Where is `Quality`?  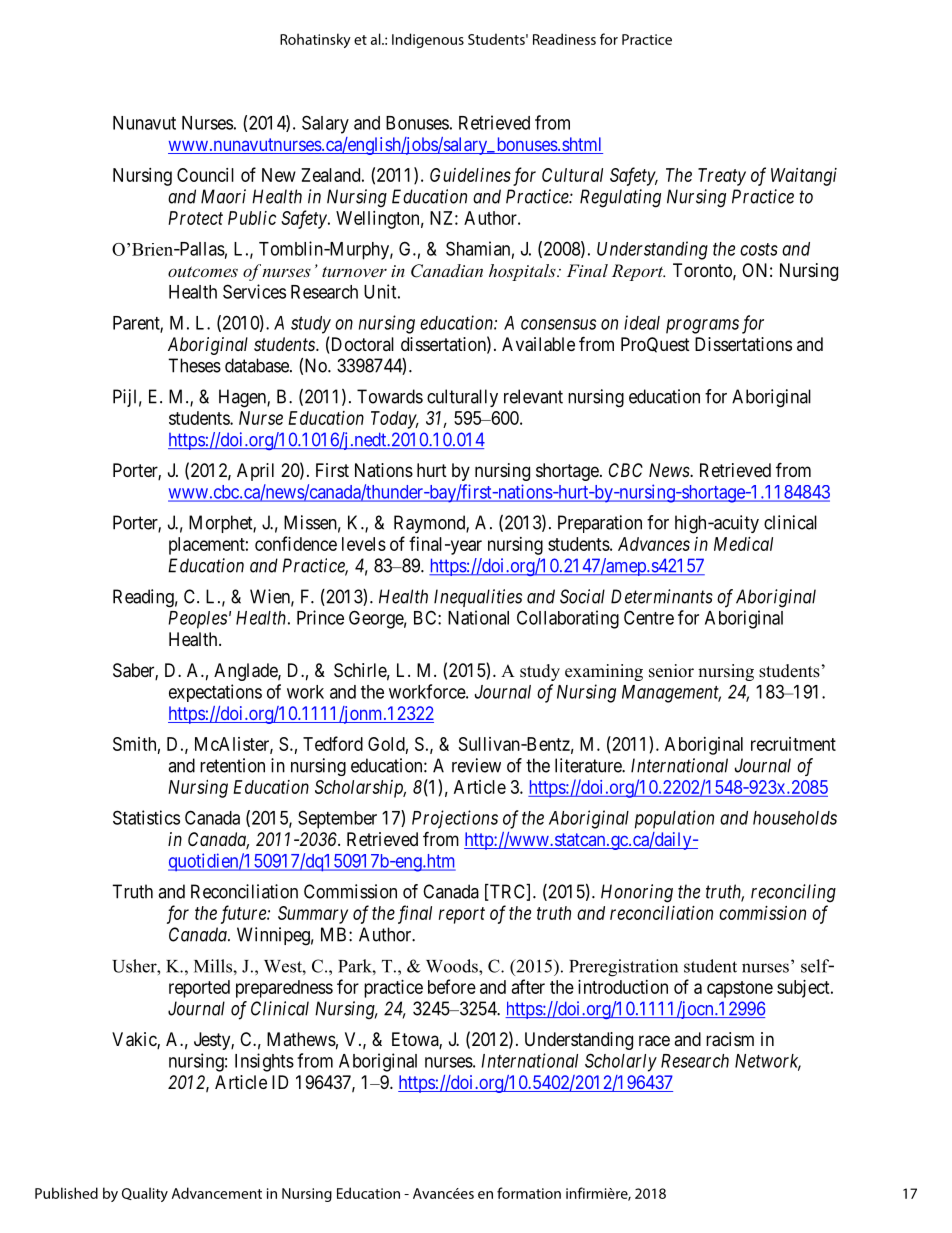
Quality is located at coordinates (145, 1194).
